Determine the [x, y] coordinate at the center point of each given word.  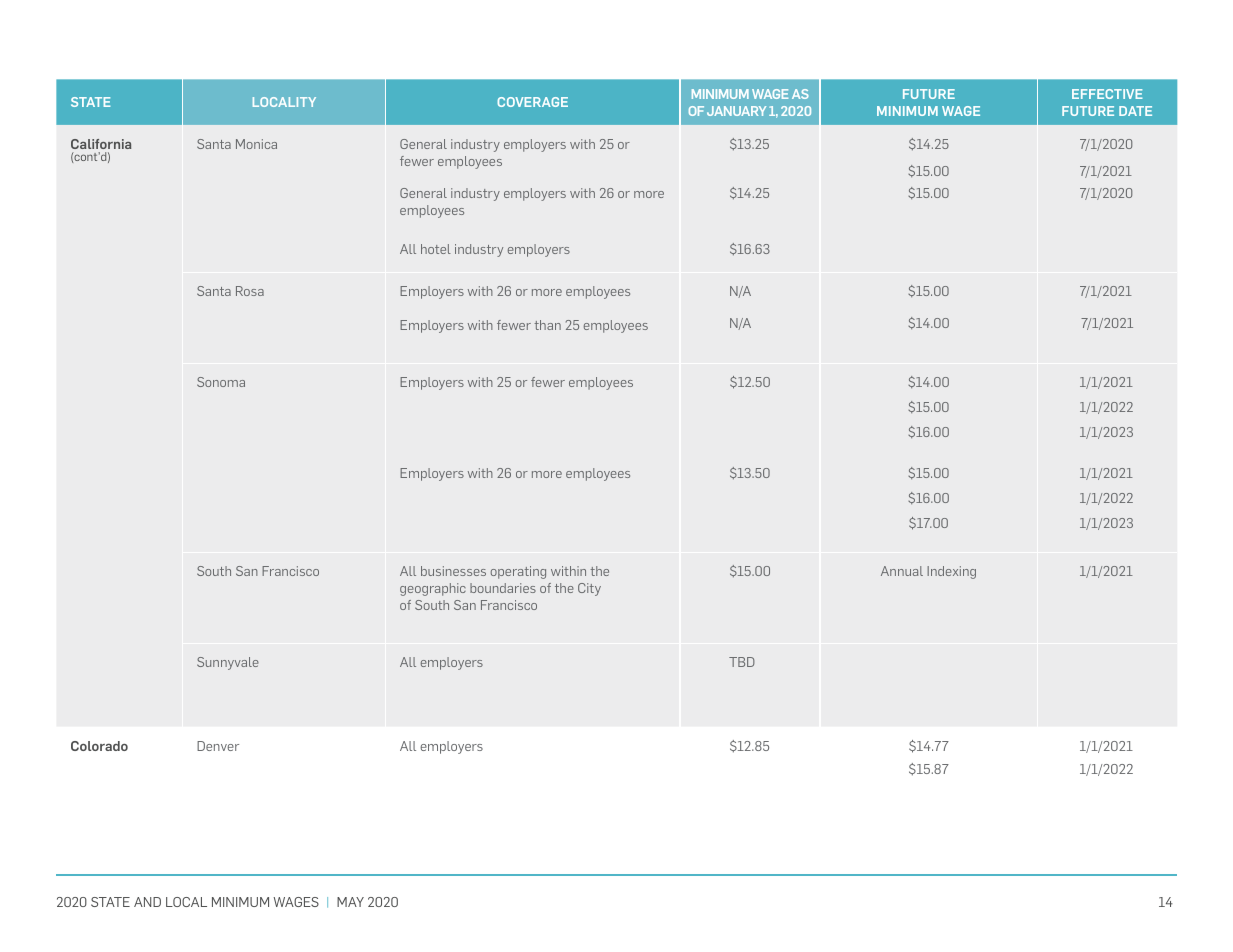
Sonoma [221, 382]
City [589, 589]
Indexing [951, 572]
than [547, 325]
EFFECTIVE [1107, 94]
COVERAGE [532, 102]
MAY [350, 902]
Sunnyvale [228, 663]
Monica [256, 144]
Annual [902, 571]
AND [147, 902]
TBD [742, 662]
